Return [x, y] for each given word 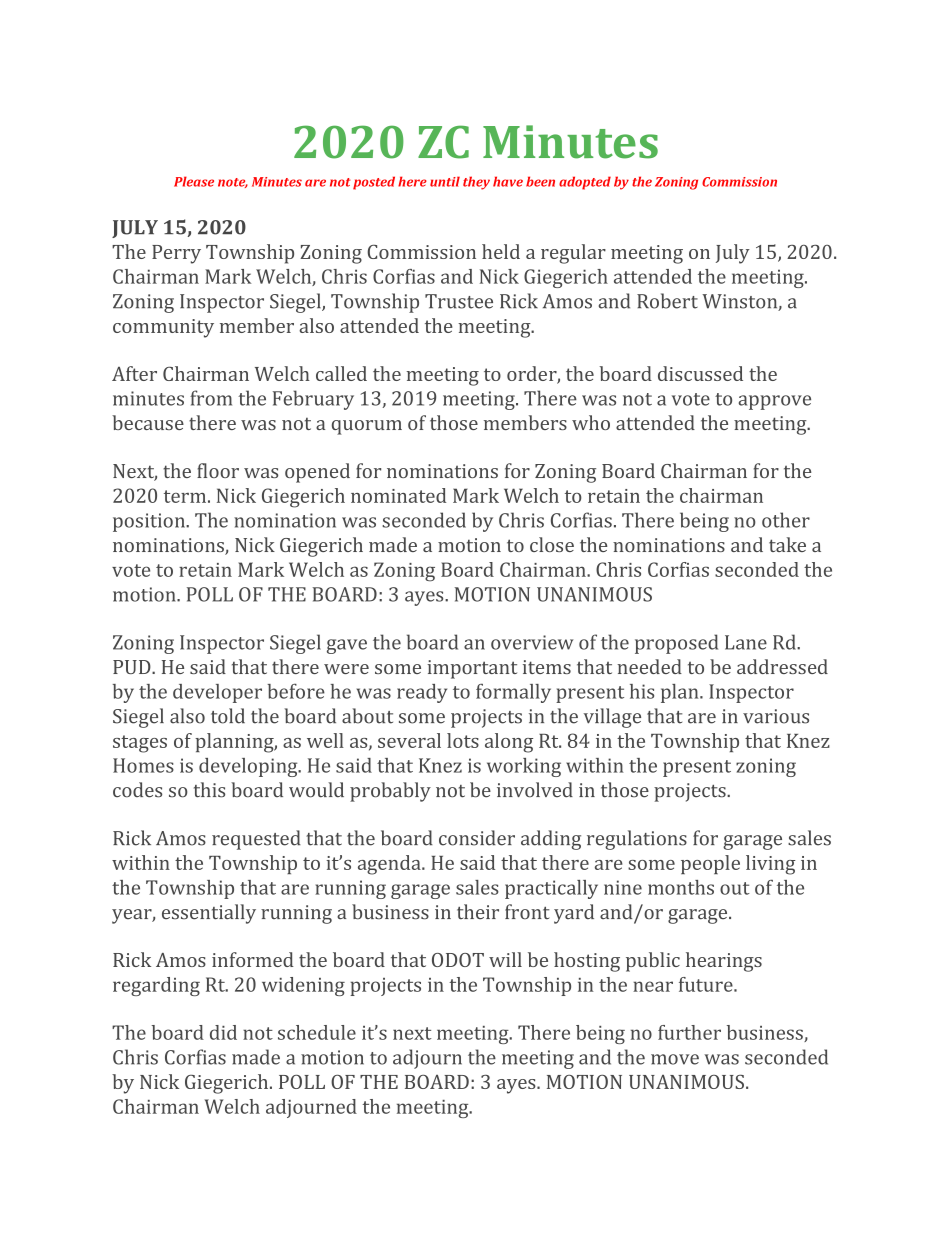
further [689, 1032]
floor [218, 470]
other [786, 520]
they [476, 183]
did [223, 1032]
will [505, 959]
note [233, 183]
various [776, 716]
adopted [585, 183]
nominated [398, 495]
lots [463, 740]
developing [249, 767]
